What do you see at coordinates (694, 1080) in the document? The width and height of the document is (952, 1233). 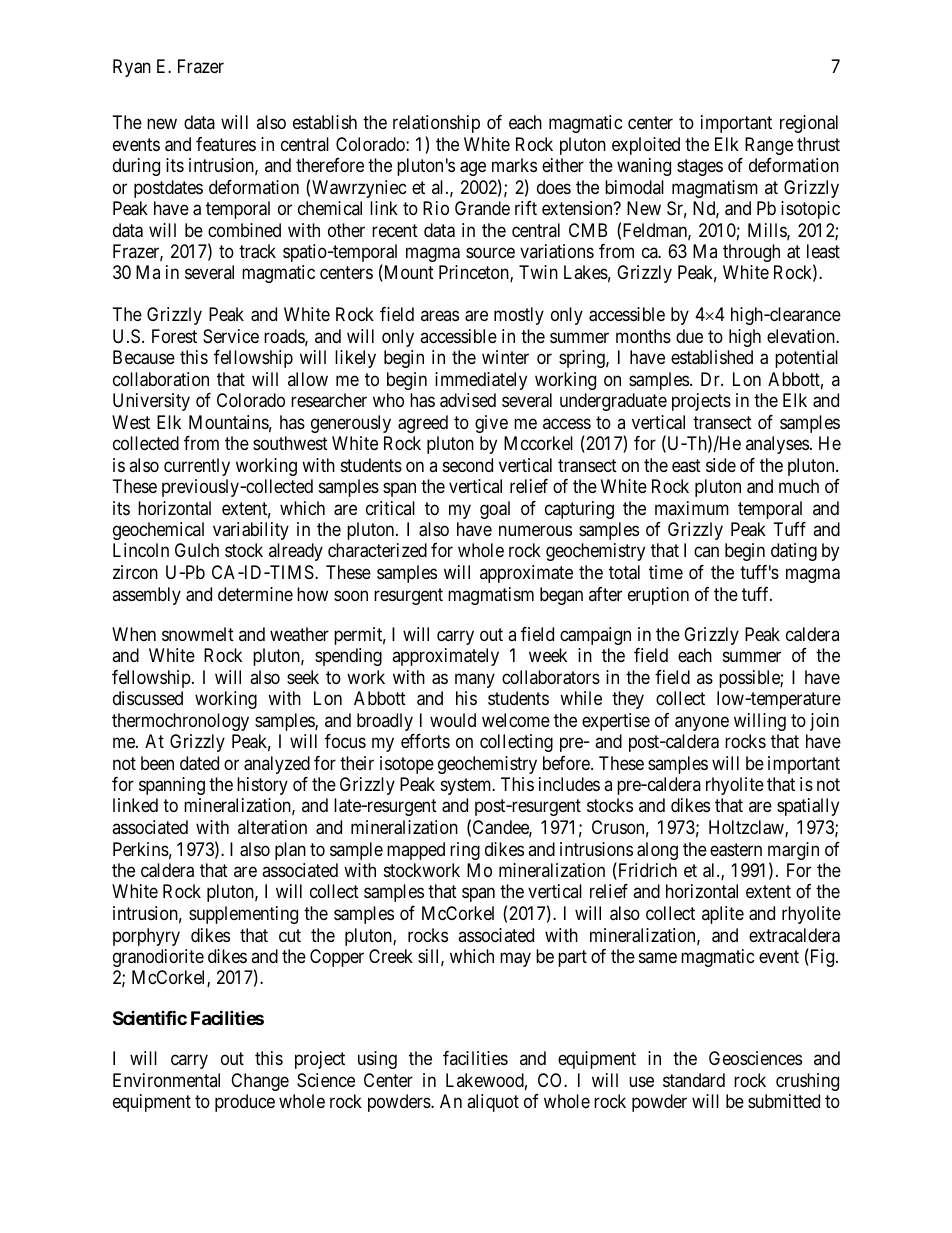 I see `standard` at bounding box center [694, 1080].
